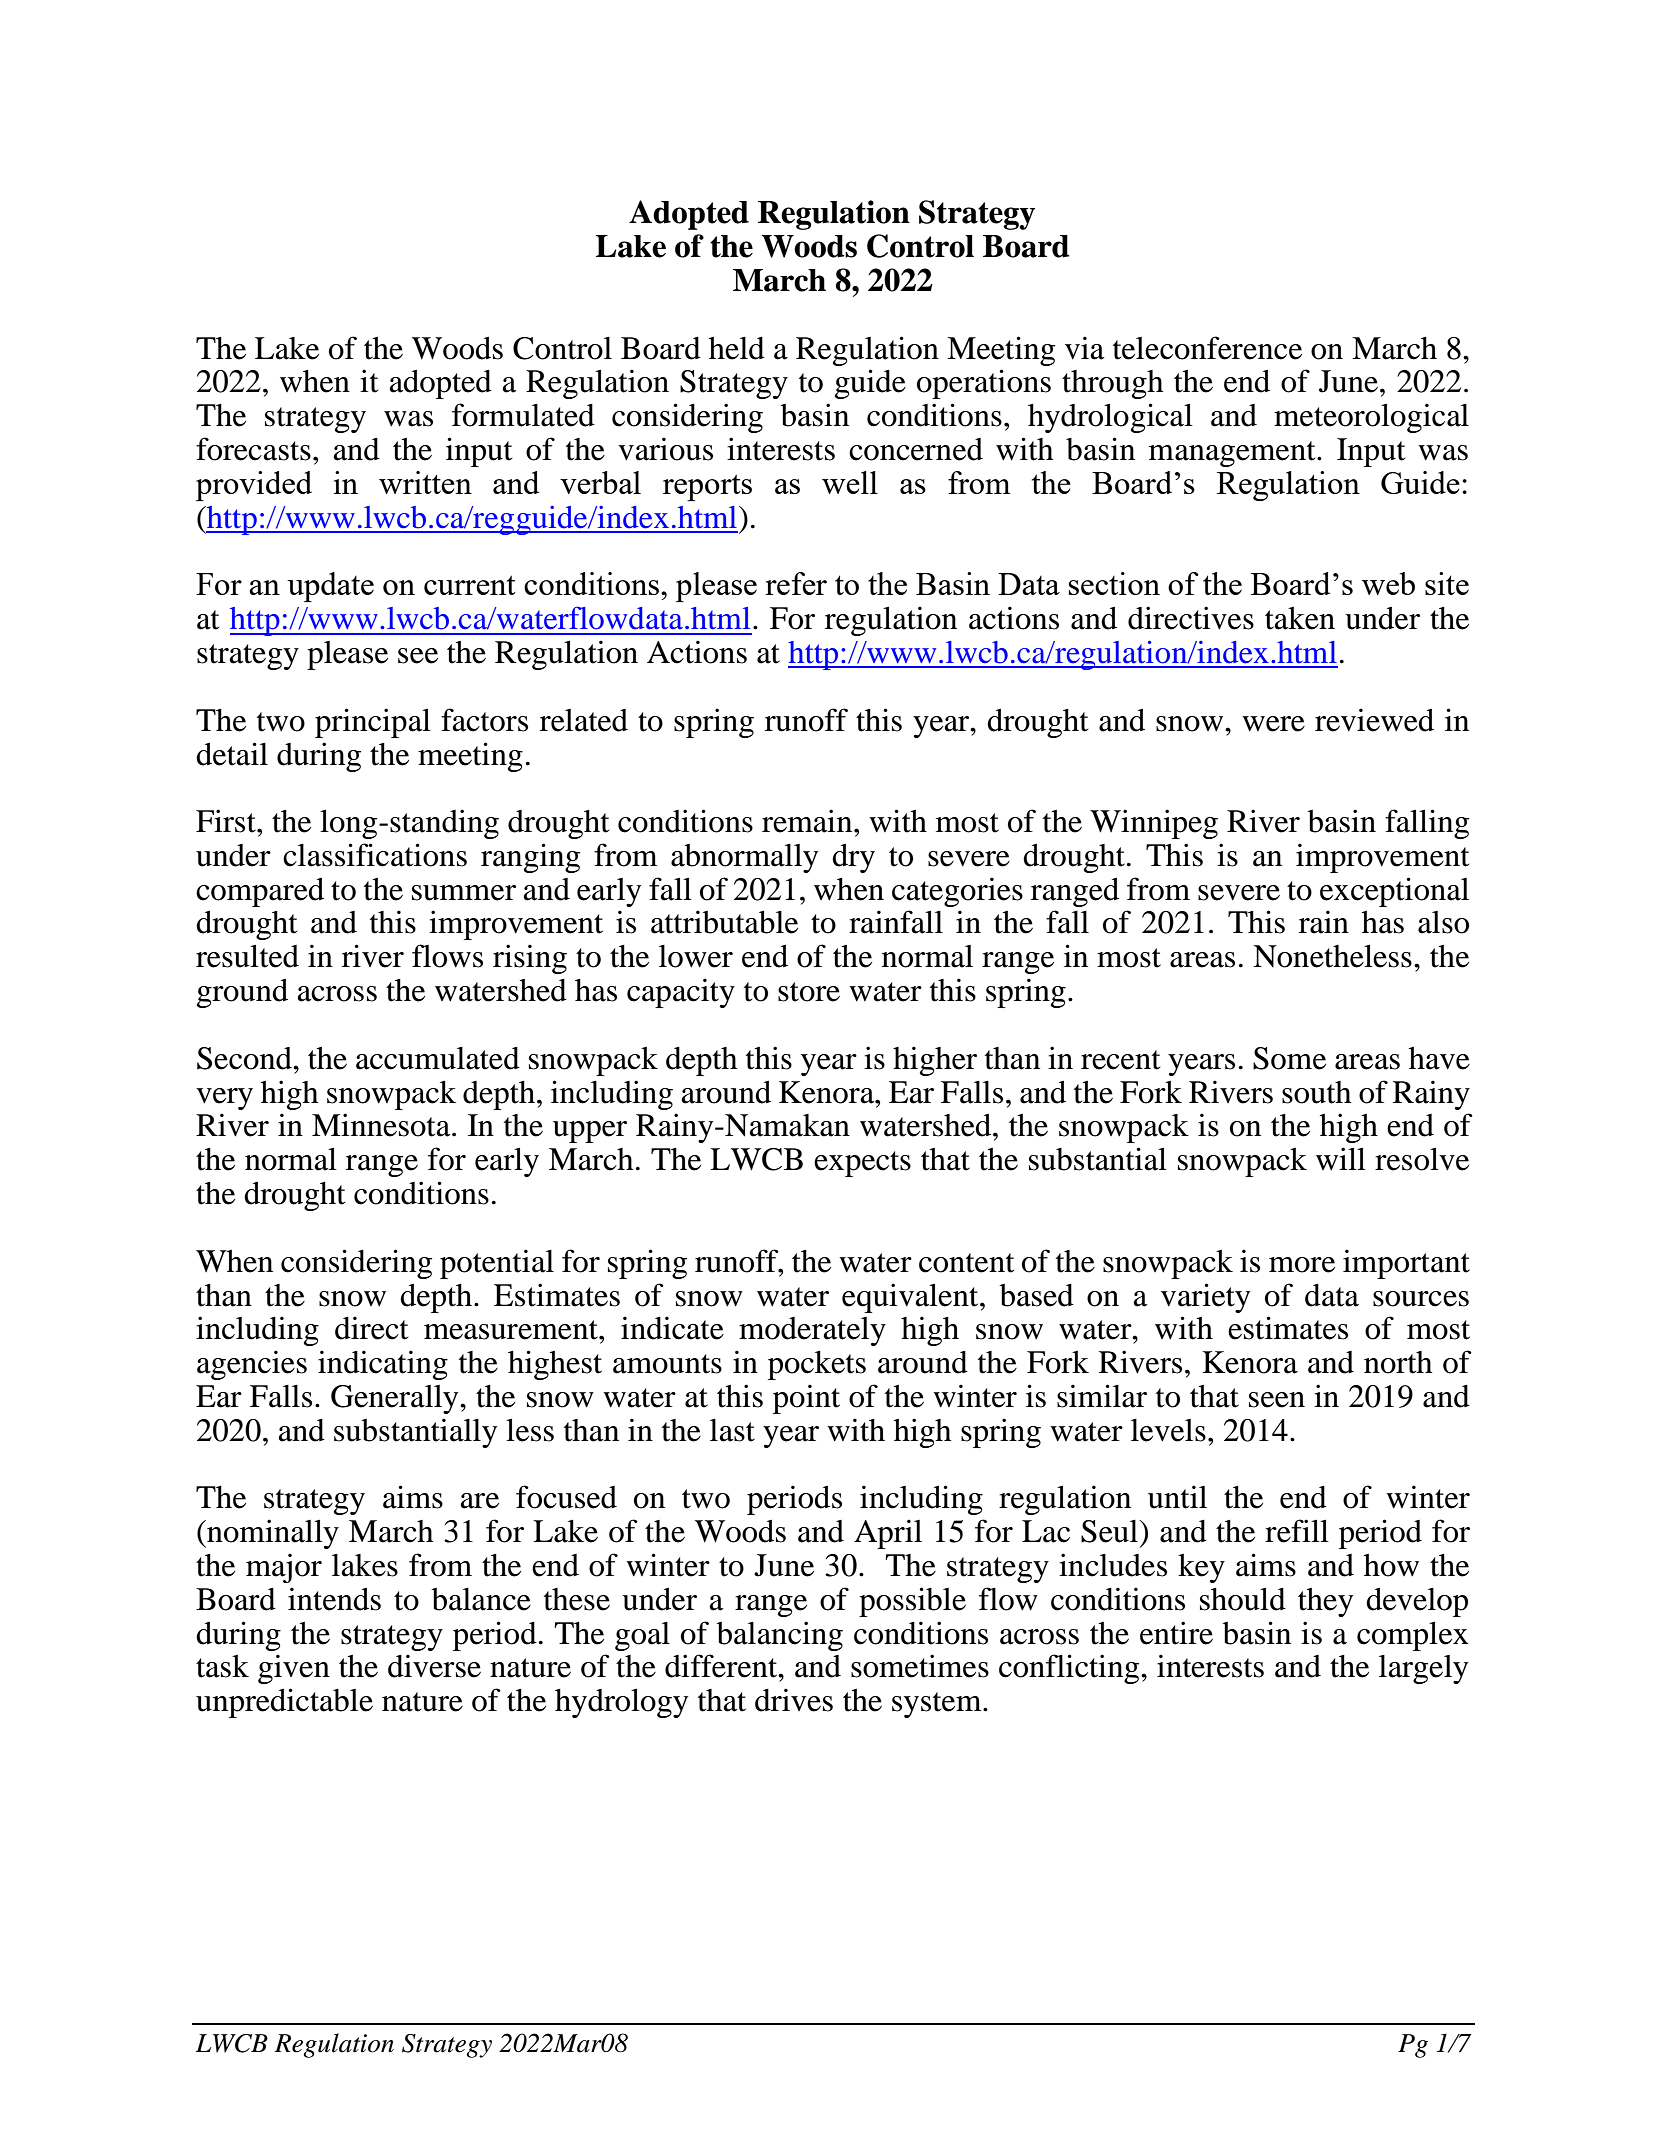 This image has width=1666, height=2156. I want to click on diverse, so click(434, 1666).
